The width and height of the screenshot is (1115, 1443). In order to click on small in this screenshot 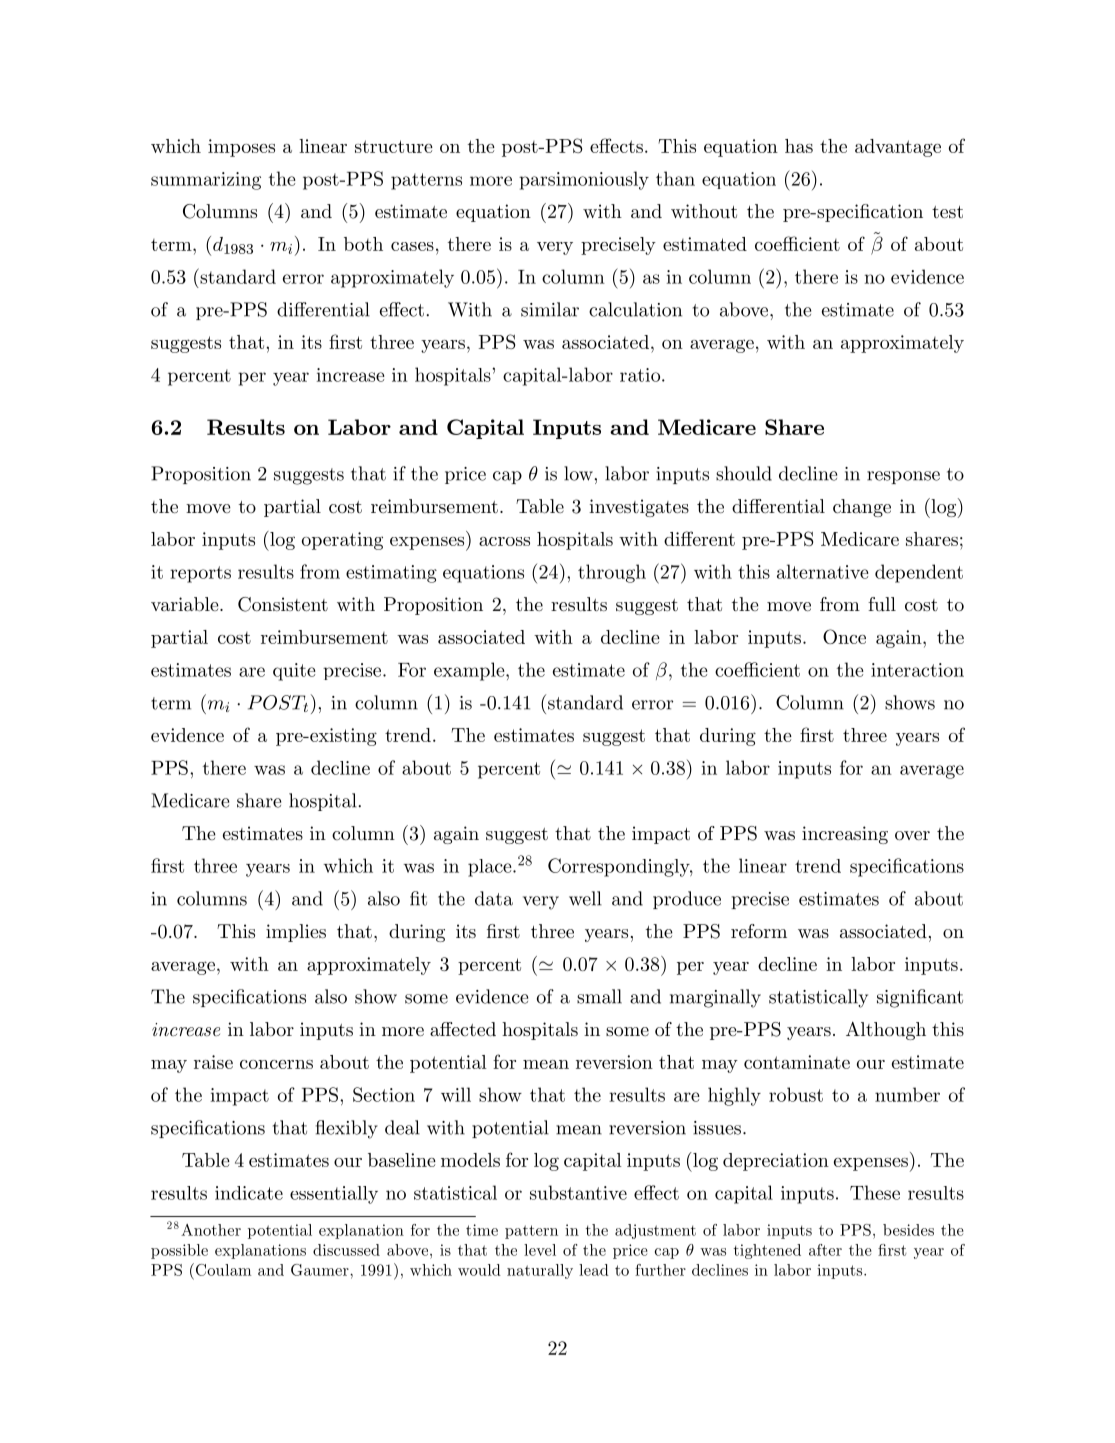, I will do `click(599, 996)`.
